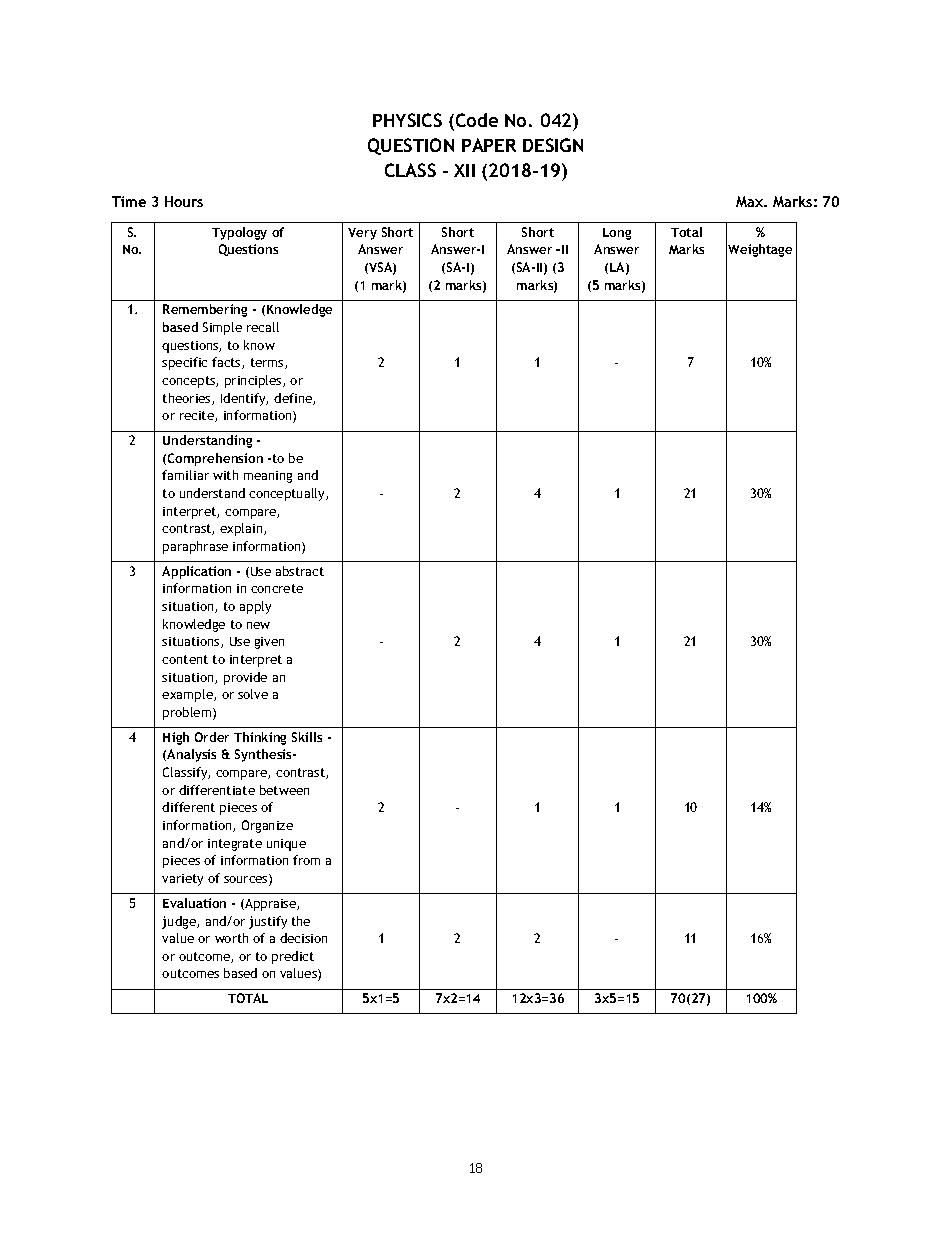 This image has width=952, height=1233. What do you see at coordinates (284, 790) in the image?
I see `between` at bounding box center [284, 790].
